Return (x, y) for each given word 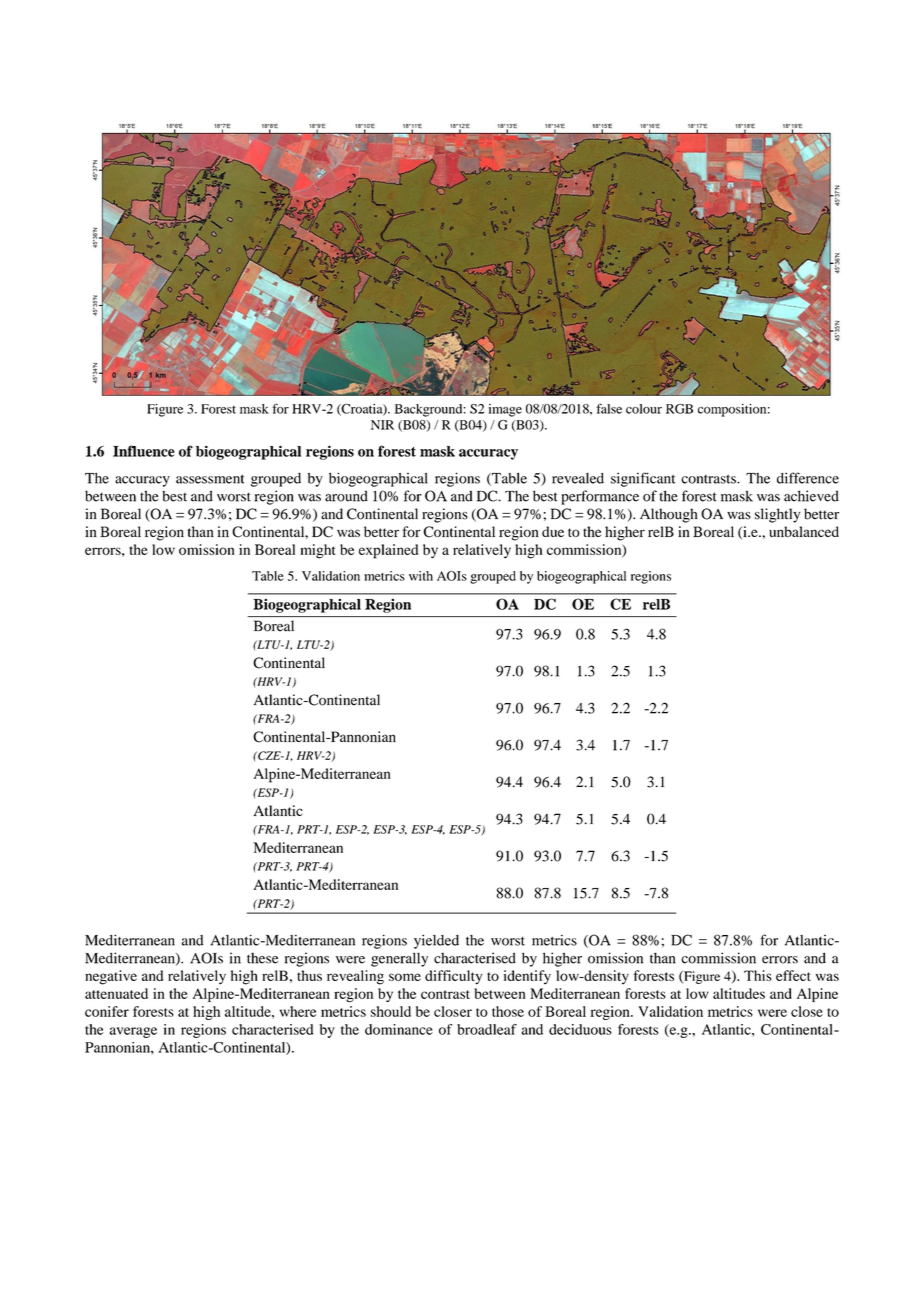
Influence (144, 451)
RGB (679, 409)
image (505, 410)
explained (388, 551)
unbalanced (804, 531)
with (421, 576)
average (133, 1032)
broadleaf (487, 1029)
